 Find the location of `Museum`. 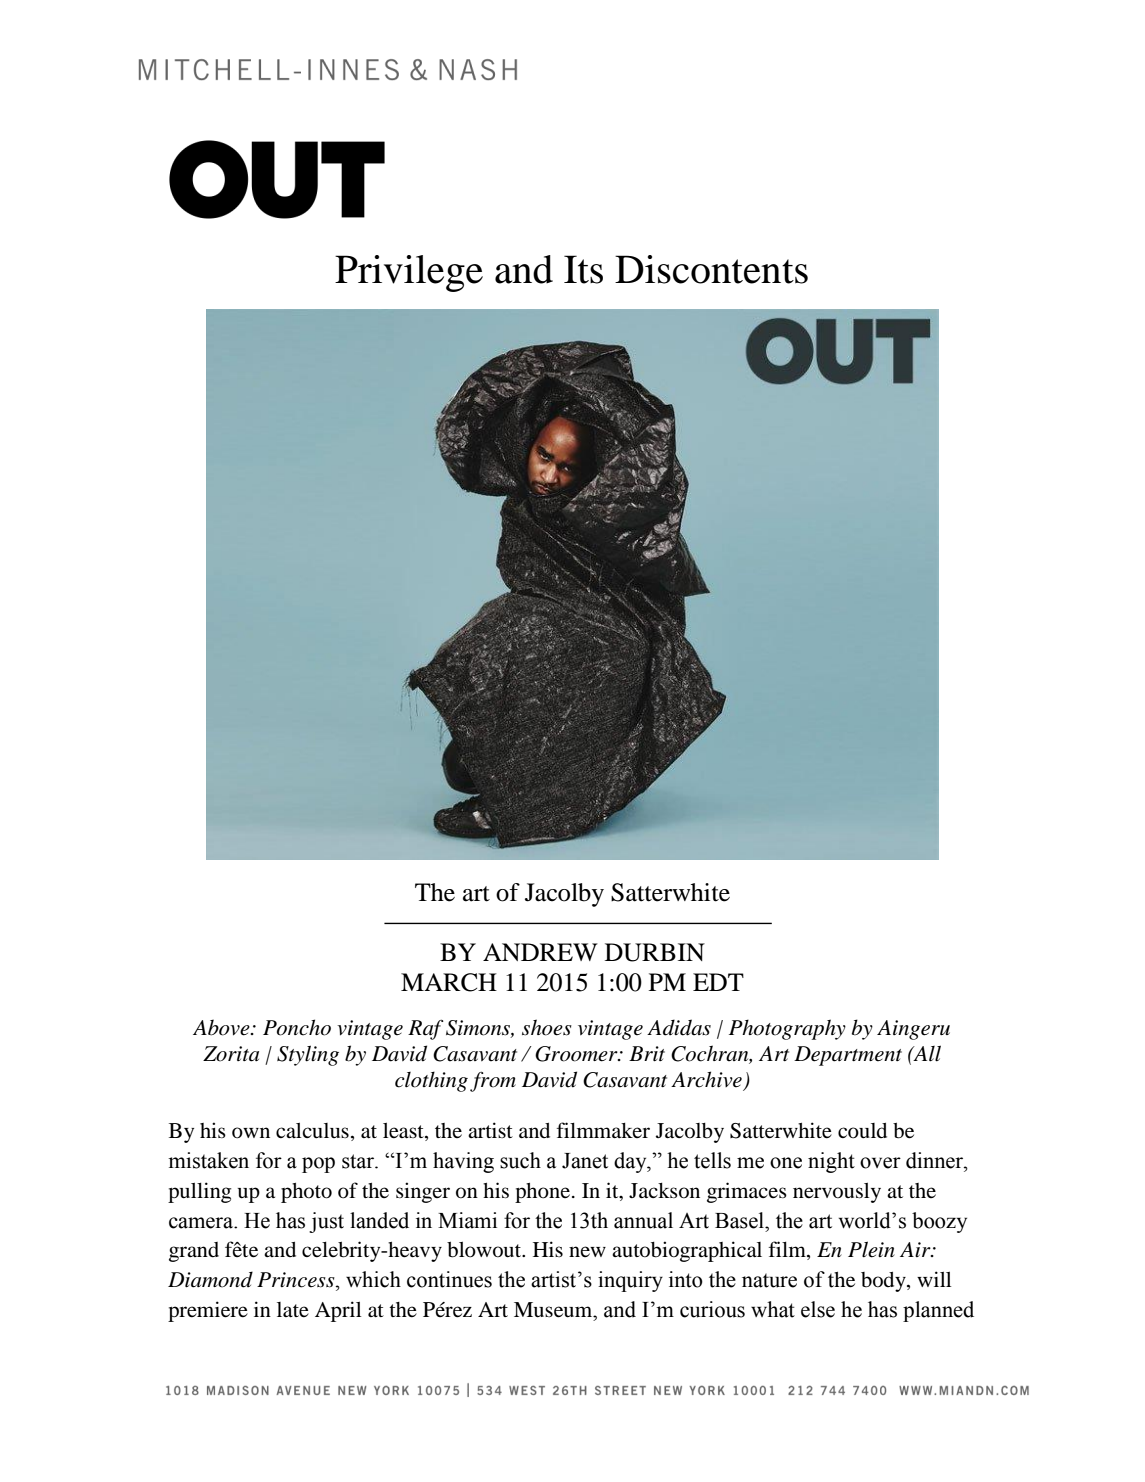

Museum is located at coordinates (554, 1310).
